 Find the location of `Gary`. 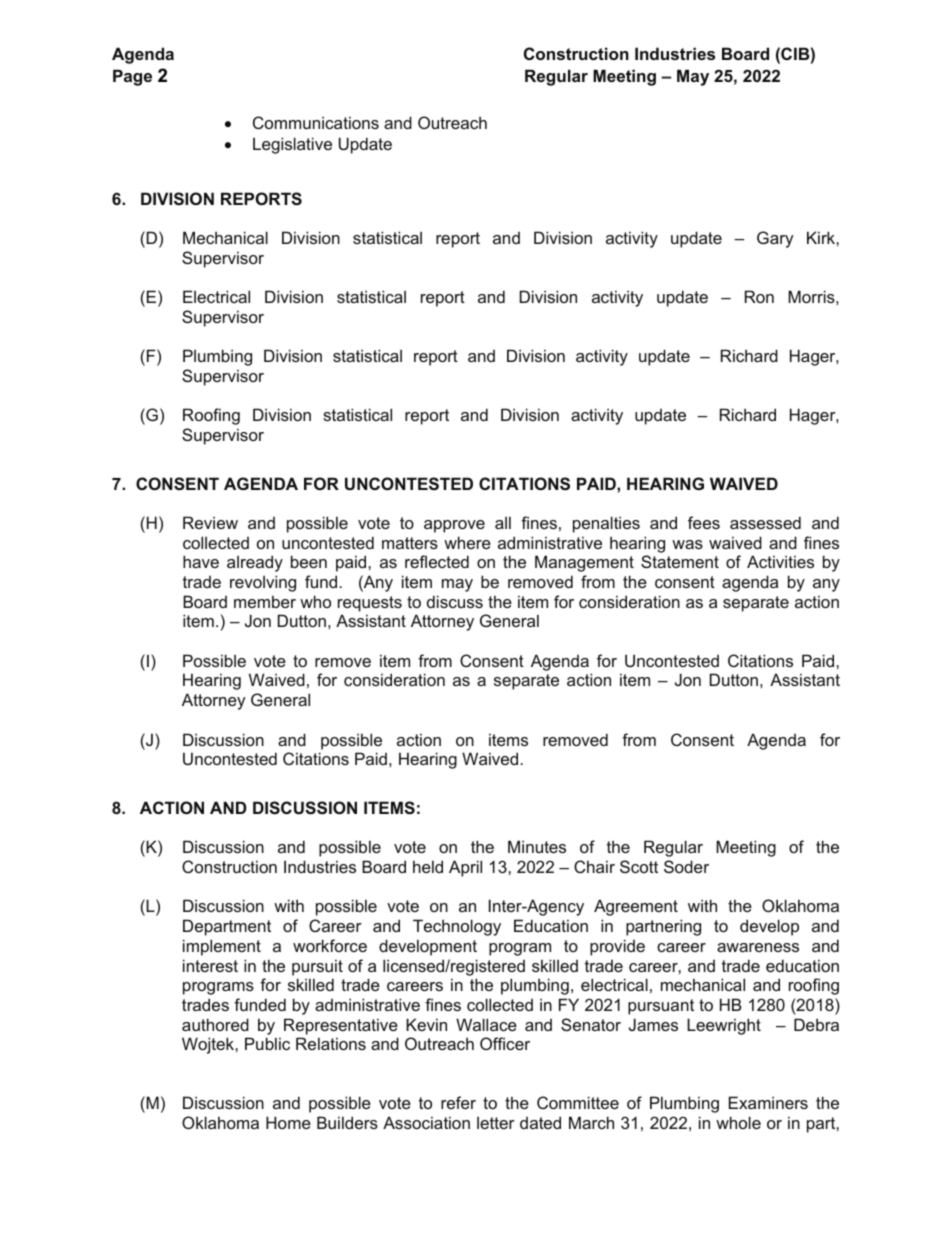

Gary is located at coordinates (775, 239).
